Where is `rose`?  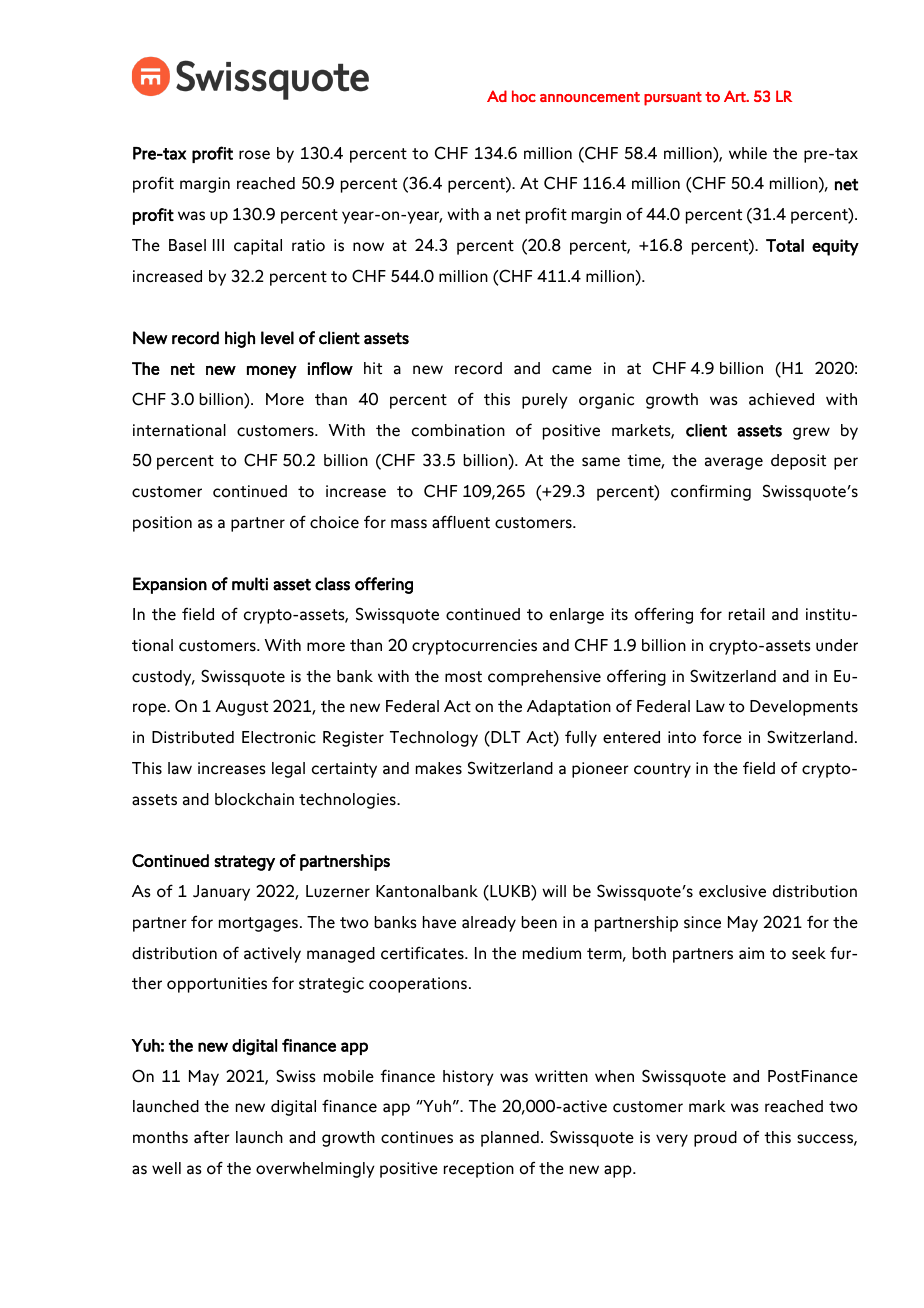
rose is located at coordinates (254, 155).
